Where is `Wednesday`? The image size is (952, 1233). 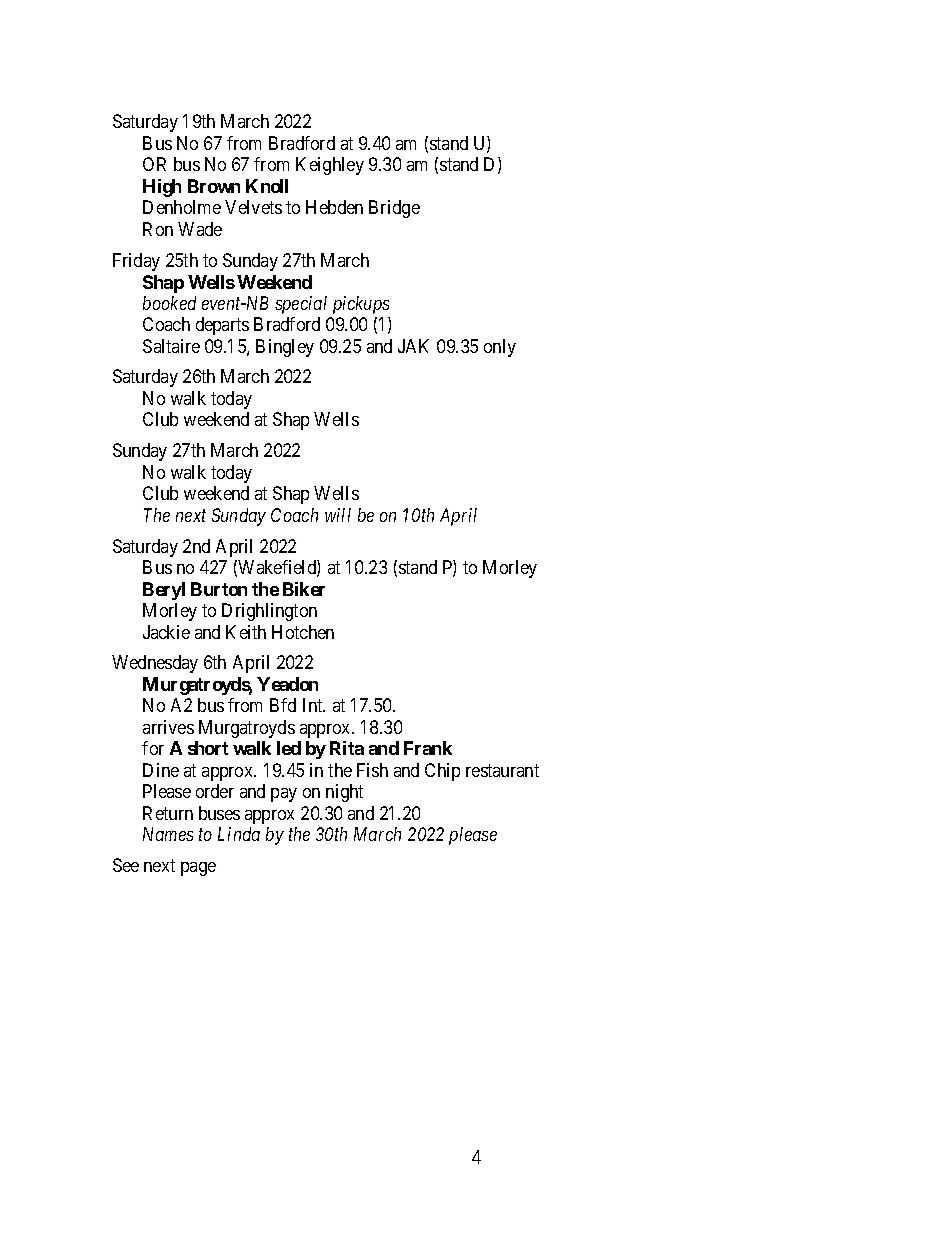
Wednesday is located at coordinates (155, 664).
